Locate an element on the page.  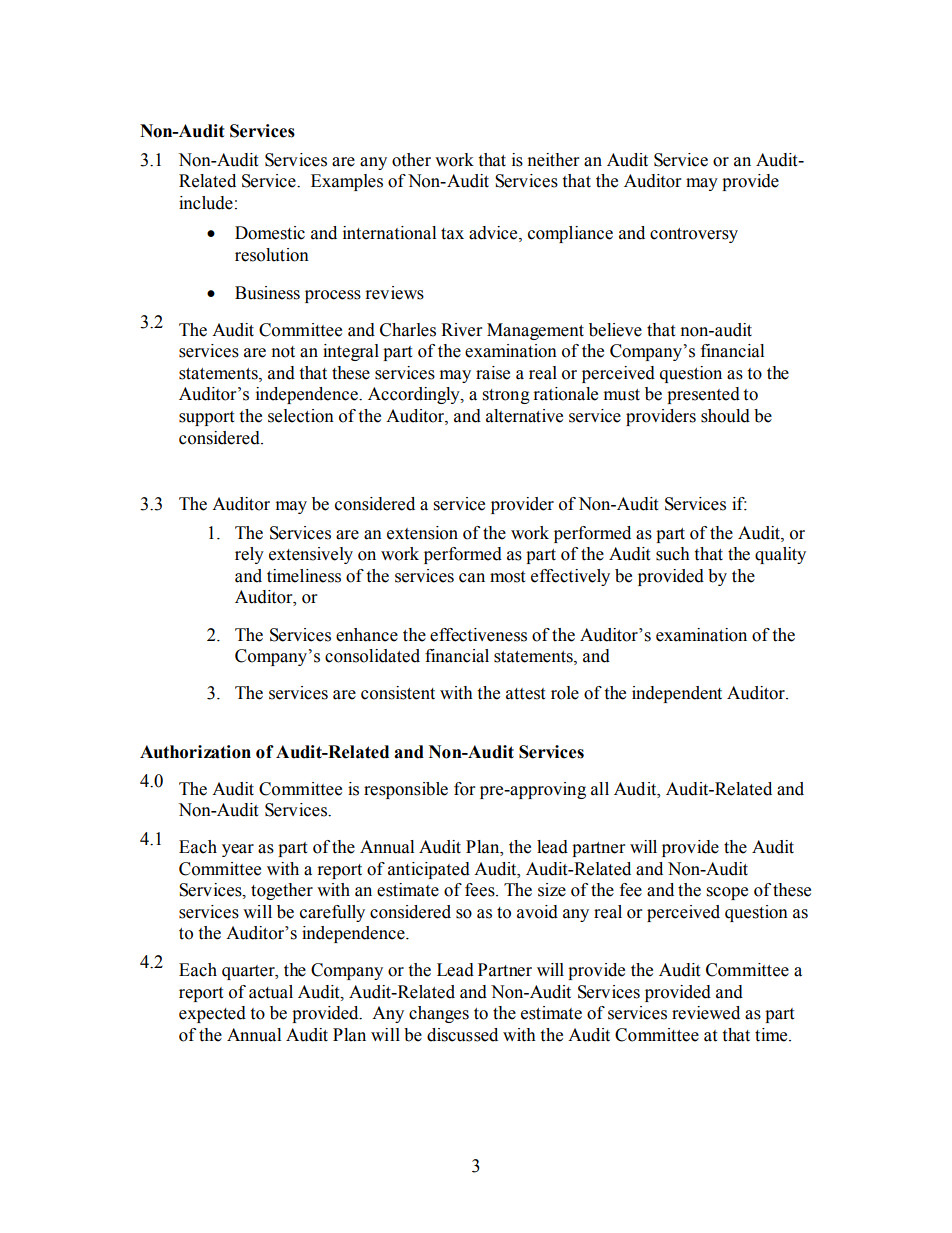
actual is located at coordinates (271, 992).
